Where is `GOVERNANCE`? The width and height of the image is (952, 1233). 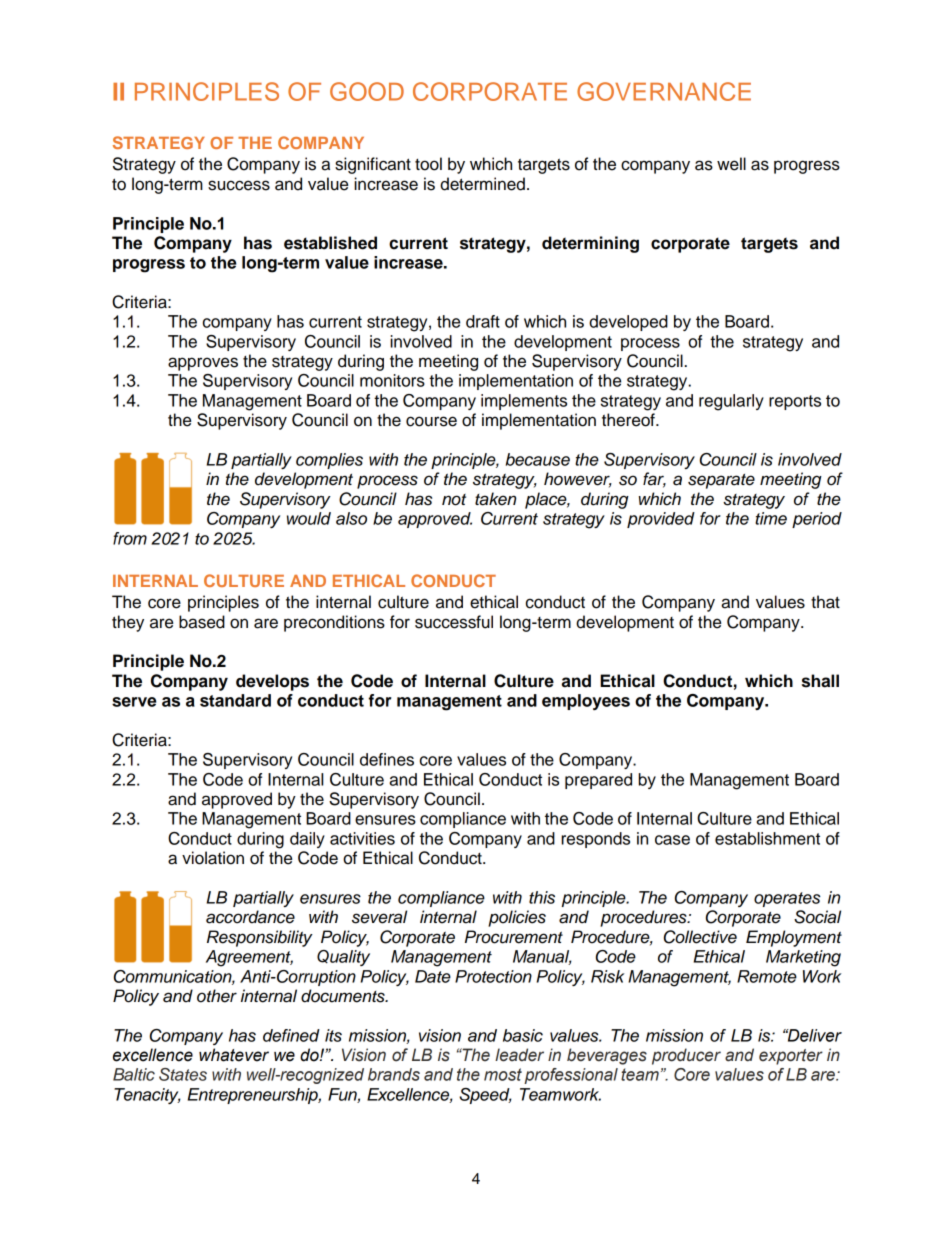
GOVERNANCE is located at coordinates (664, 91).
